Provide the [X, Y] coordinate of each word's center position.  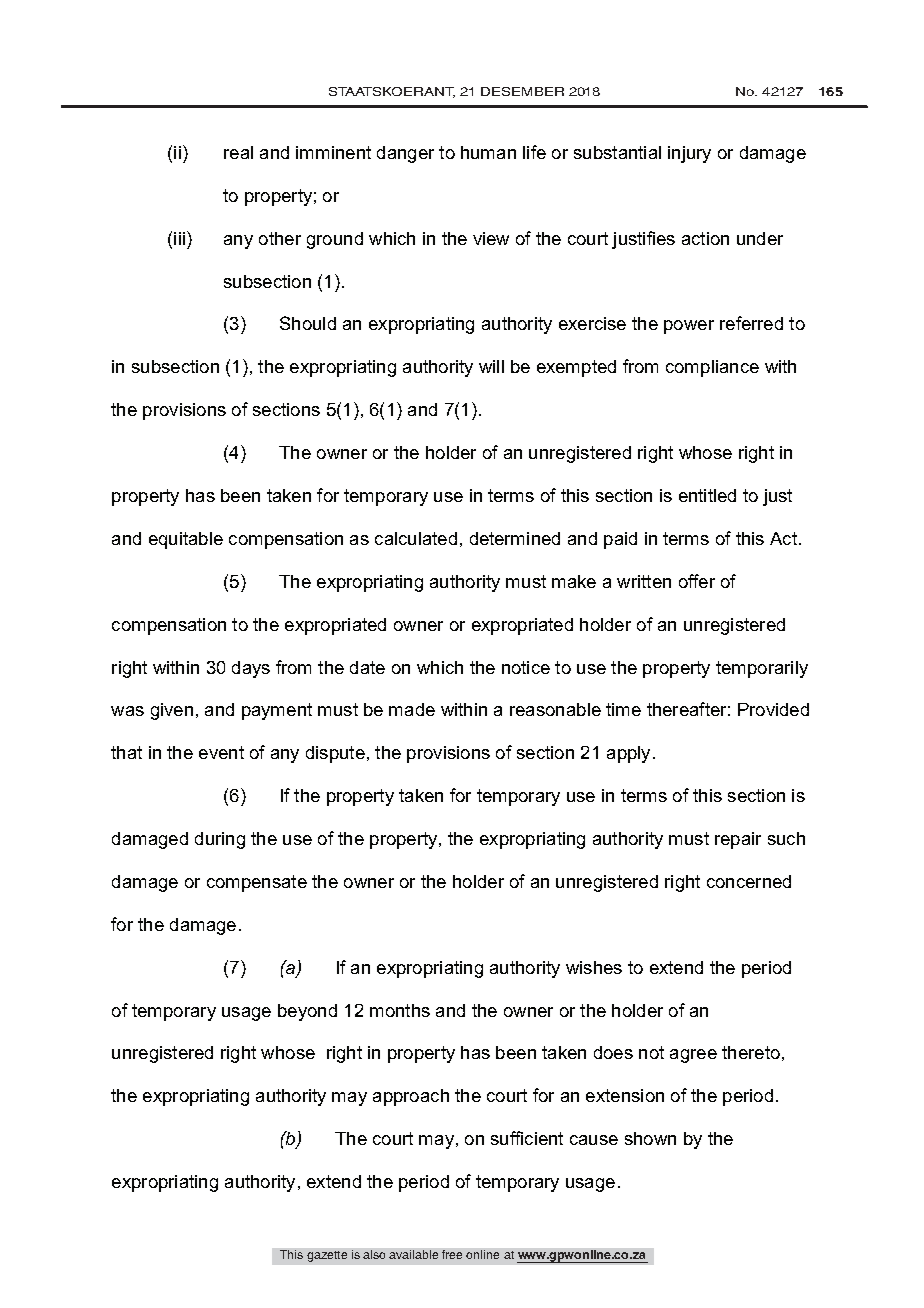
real [238, 152]
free [452, 1254]
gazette [327, 1256]
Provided [773, 709]
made [412, 709]
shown [650, 1138]
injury [689, 154]
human [488, 152]
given [172, 711]
